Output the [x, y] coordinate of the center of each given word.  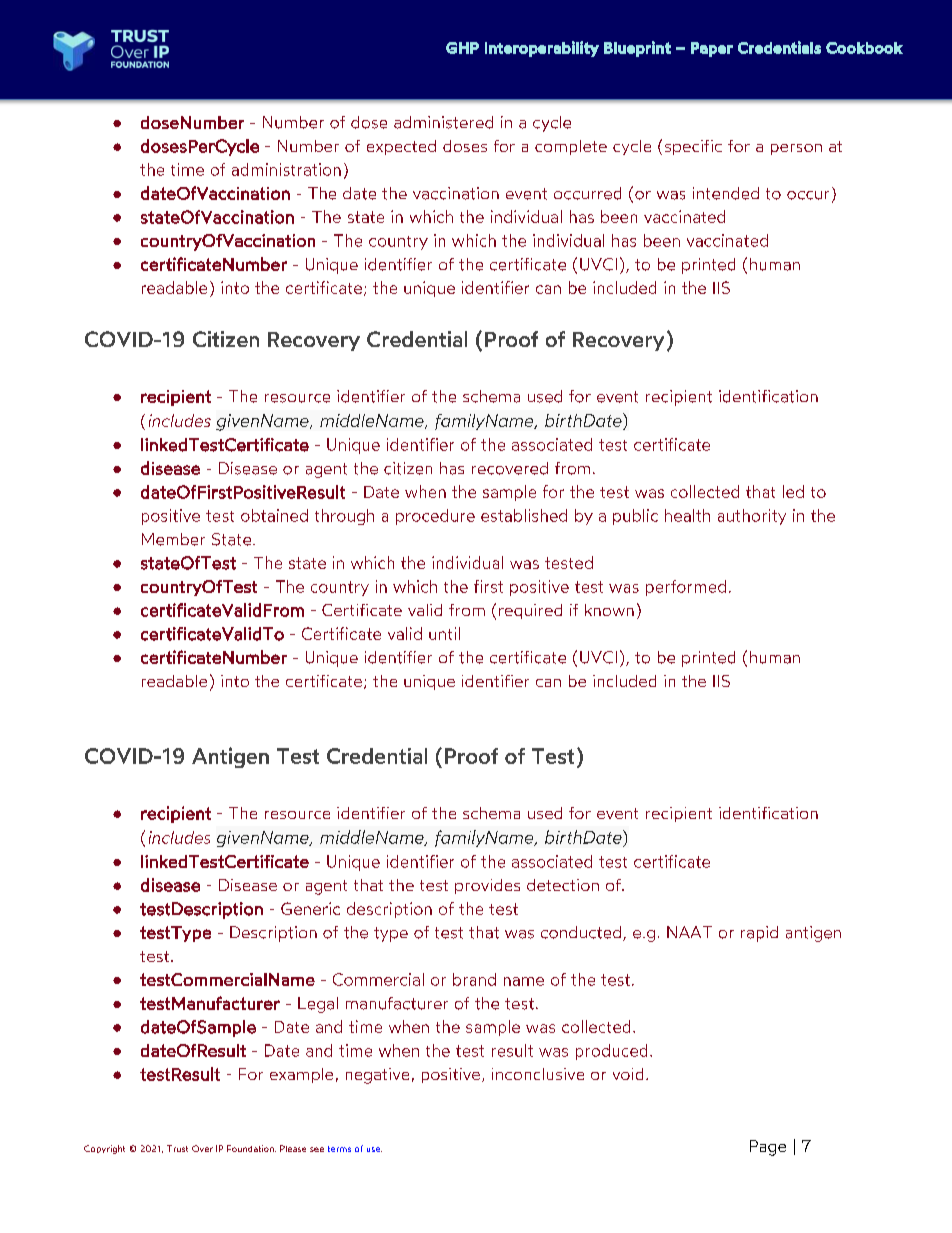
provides [487, 886]
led [793, 491]
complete [571, 147]
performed [686, 588]
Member [173, 539]
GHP [462, 48]
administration [286, 169]
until [444, 633]
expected [401, 147]
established [524, 515]
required [530, 611]
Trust [177, 1148]
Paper [712, 49]
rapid [759, 934]
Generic [310, 908]
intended [726, 193]
